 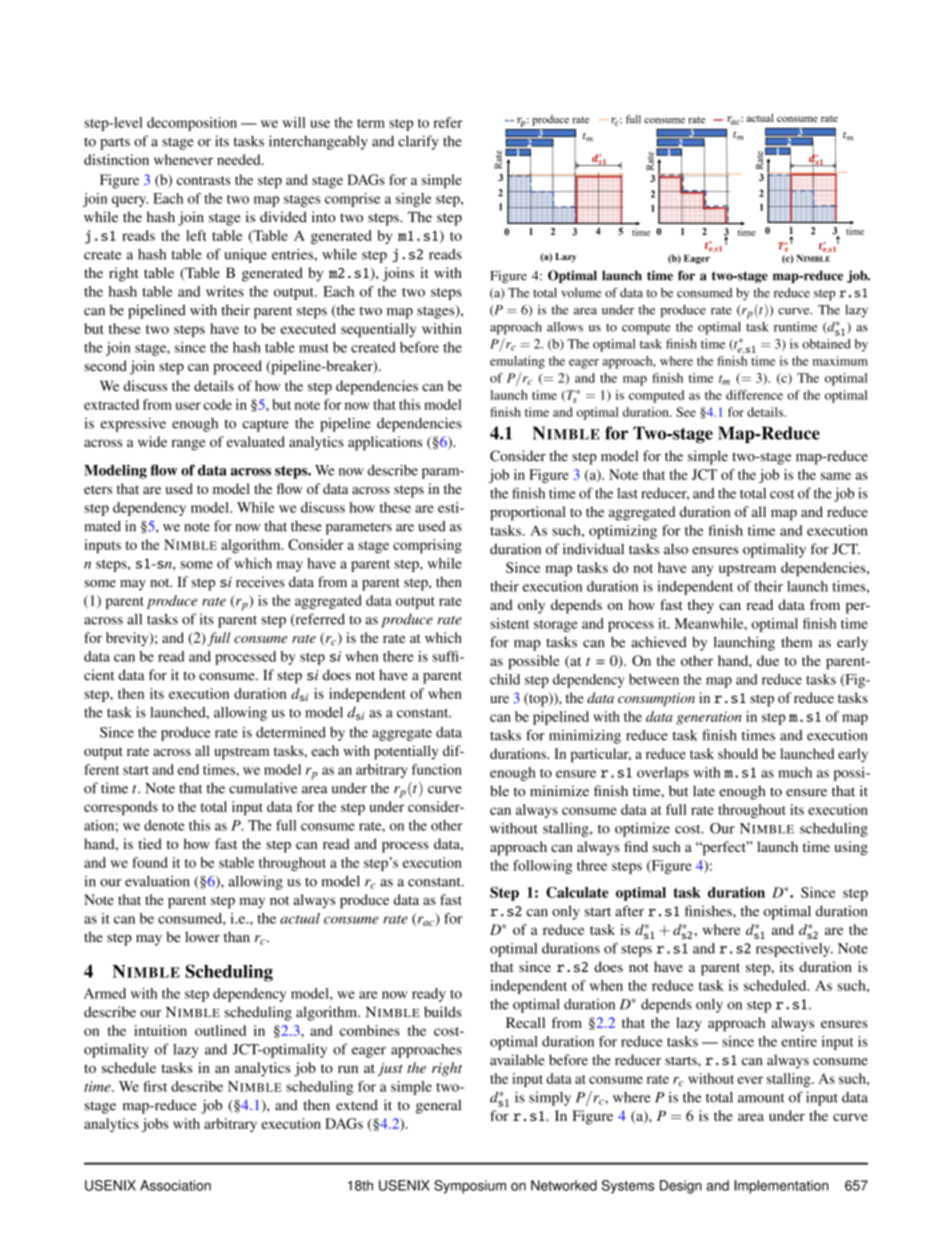 What do you see at coordinates (260, 581) in the image?
I see `receives` at bounding box center [260, 581].
